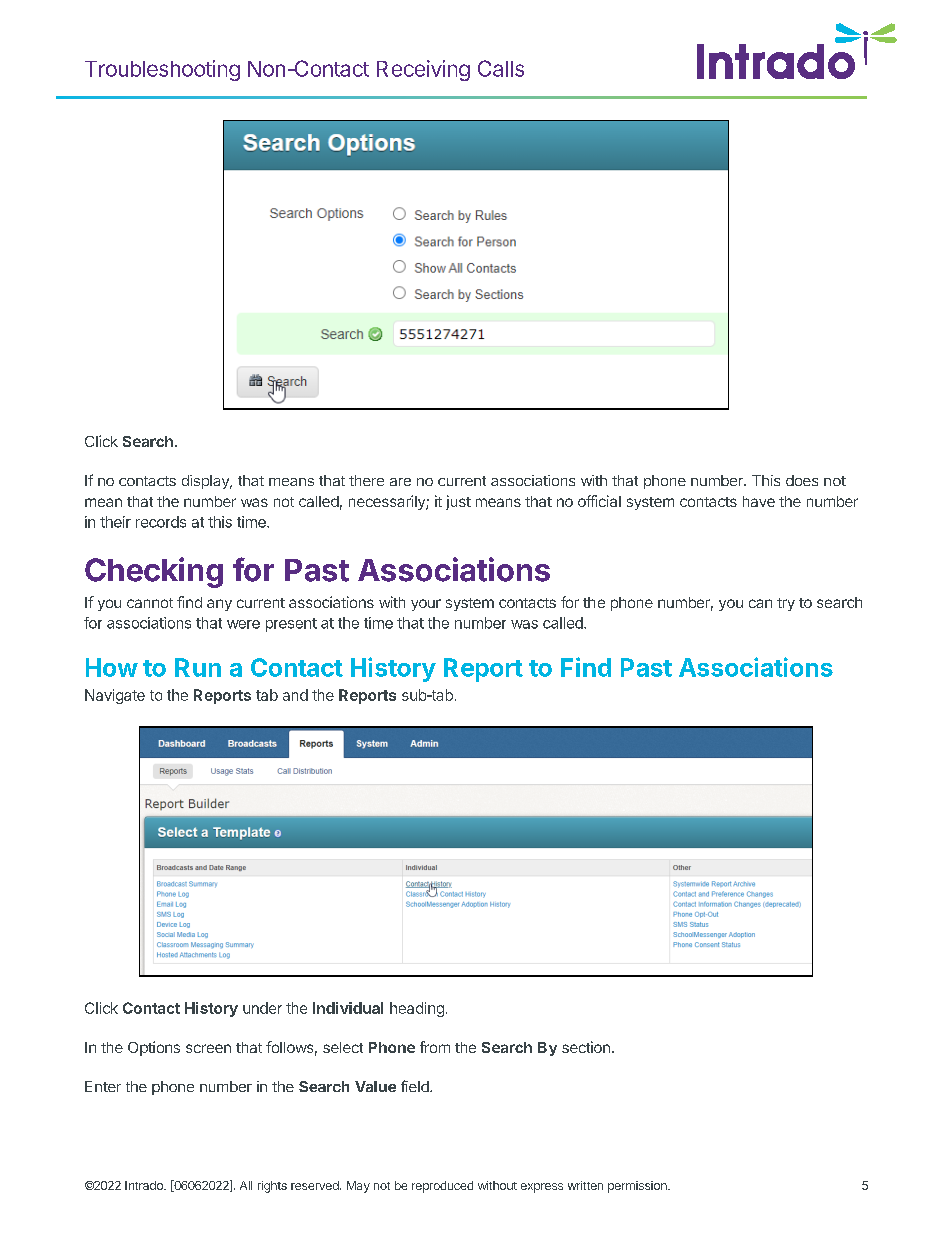  What do you see at coordinates (458, 502) in the document?
I see `just` at bounding box center [458, 502].
